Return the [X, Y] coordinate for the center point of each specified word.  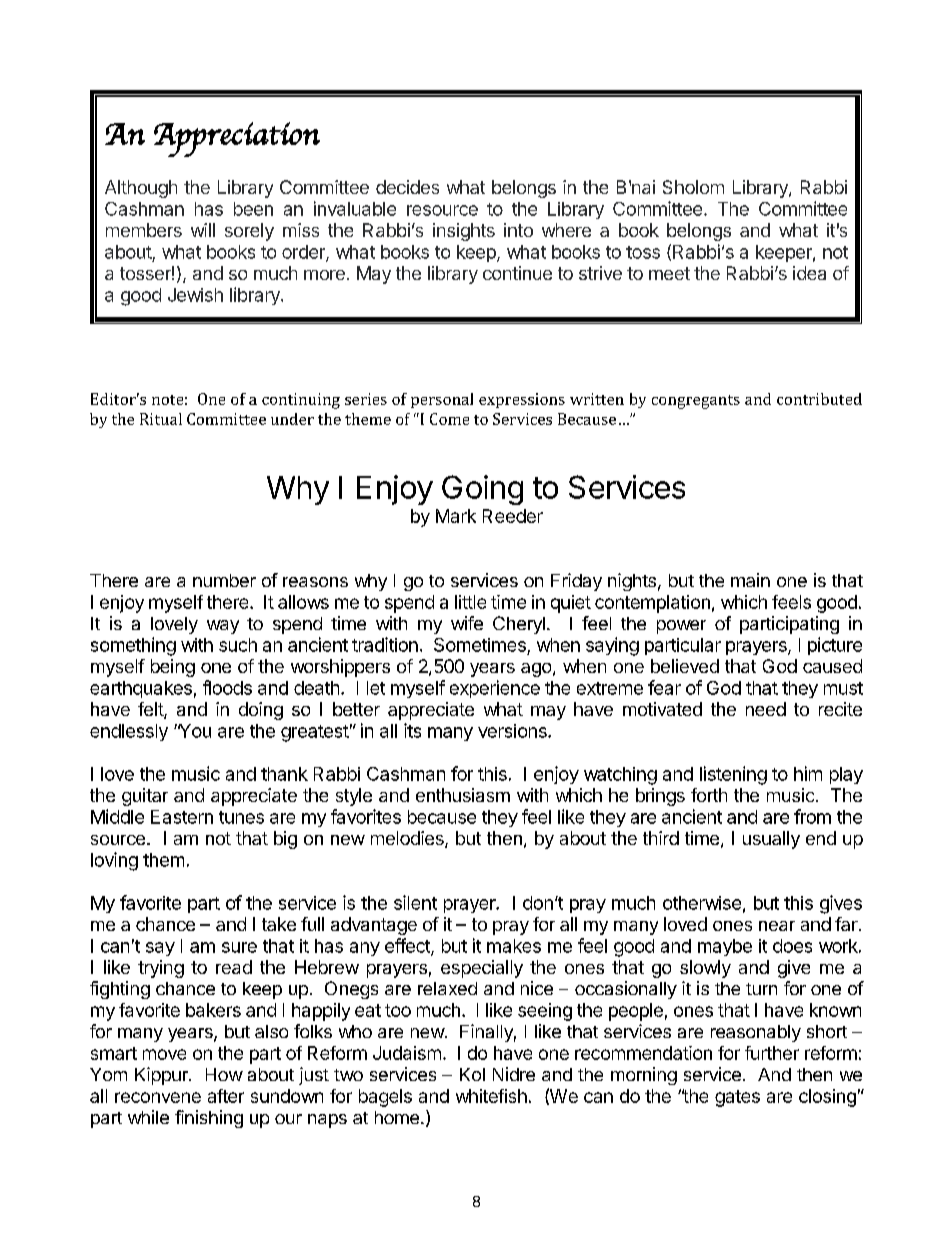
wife [467, 623]
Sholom [693, 187]
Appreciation [237, 139]
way [223, 627]
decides [407, 187]
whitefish [491, 1096]
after [226, 1096]
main [750, 580]
